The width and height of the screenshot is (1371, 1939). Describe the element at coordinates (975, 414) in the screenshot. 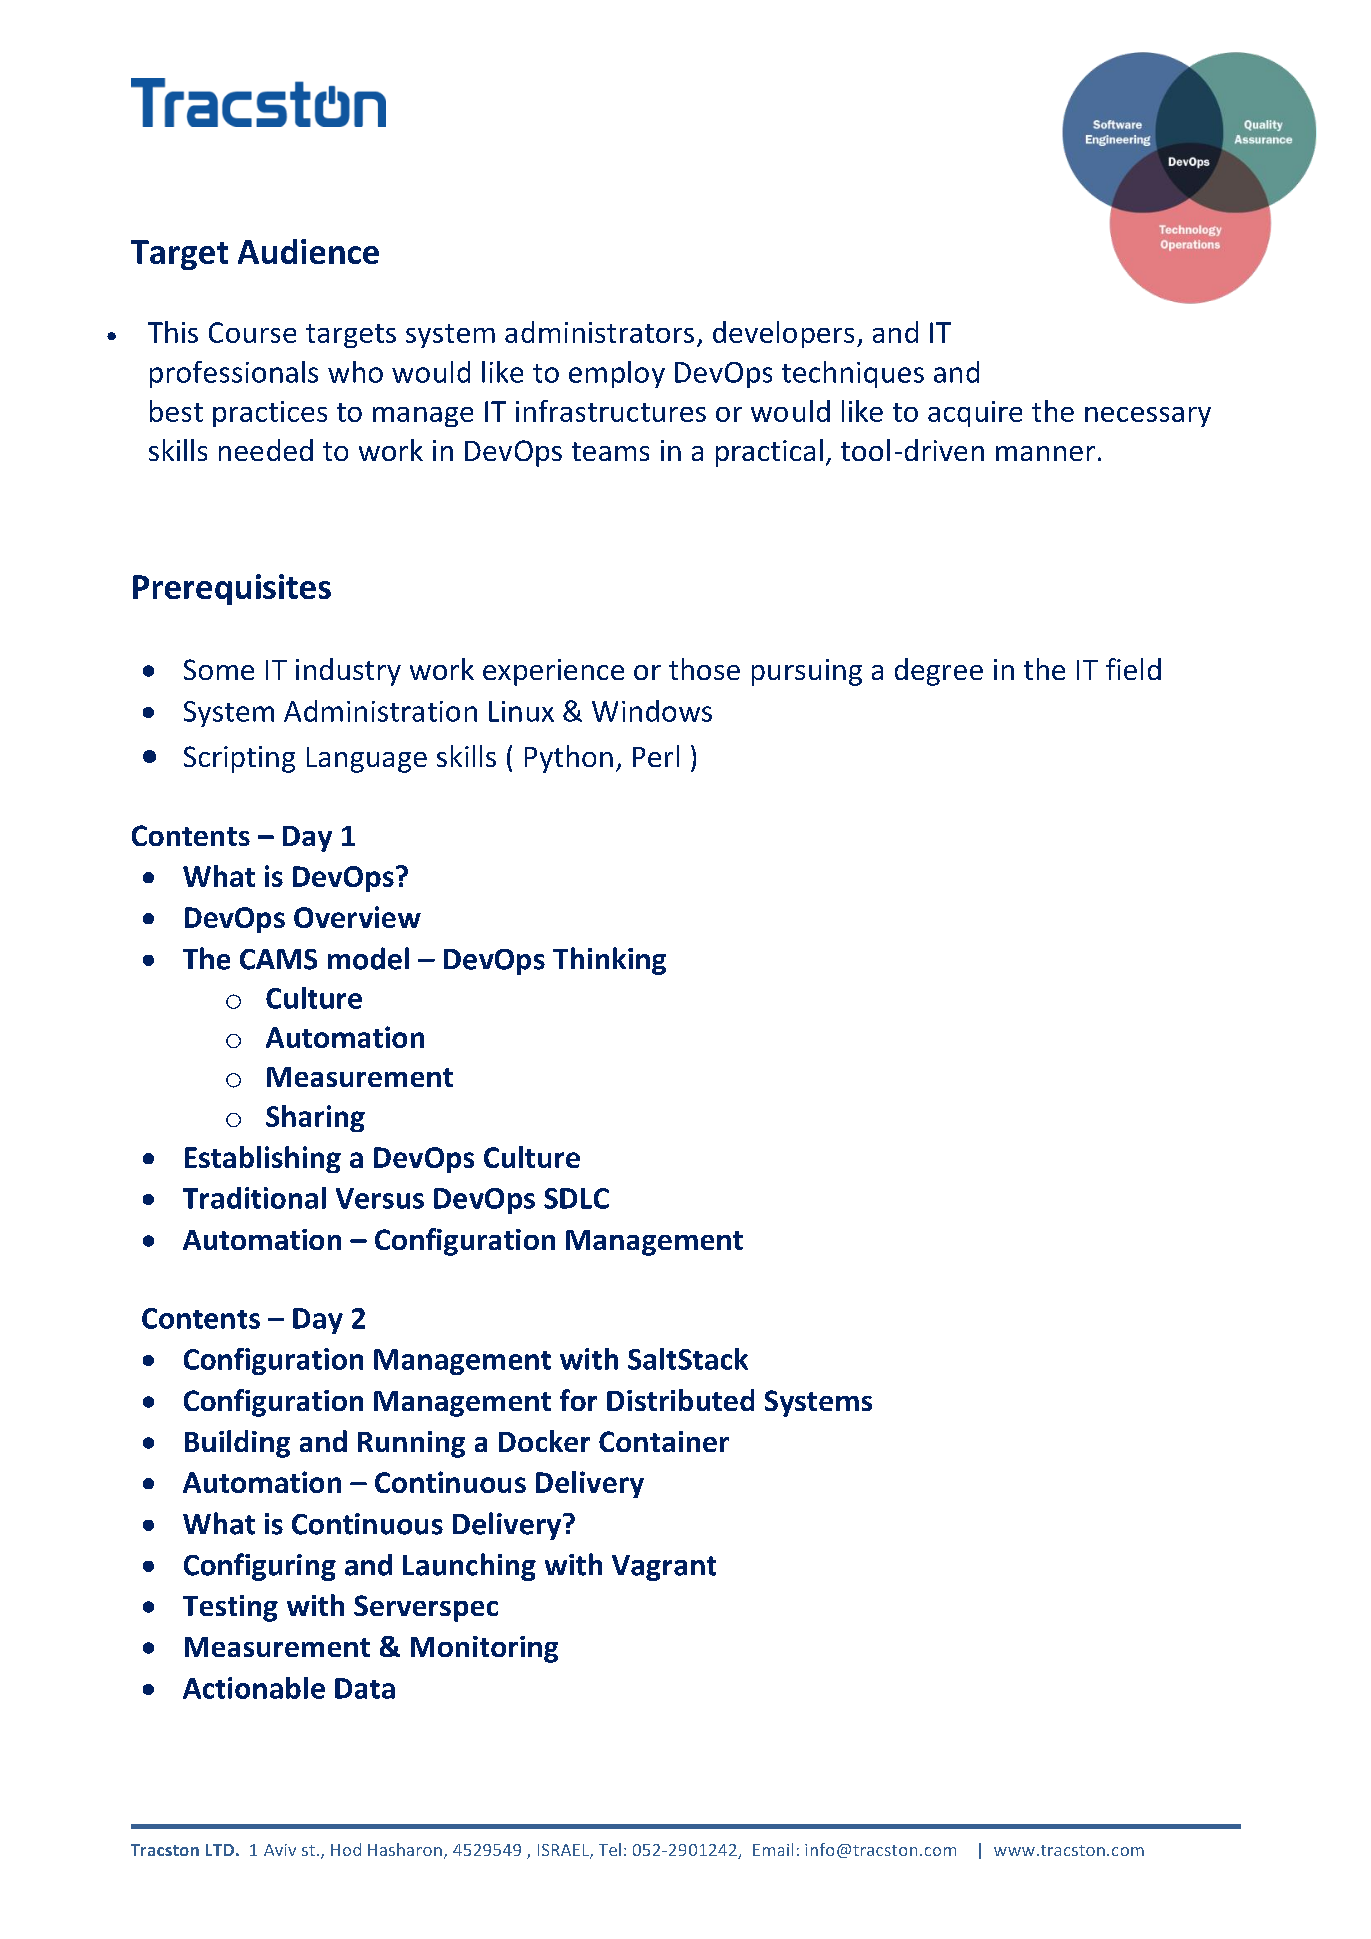

I see `acquire` at that location.
